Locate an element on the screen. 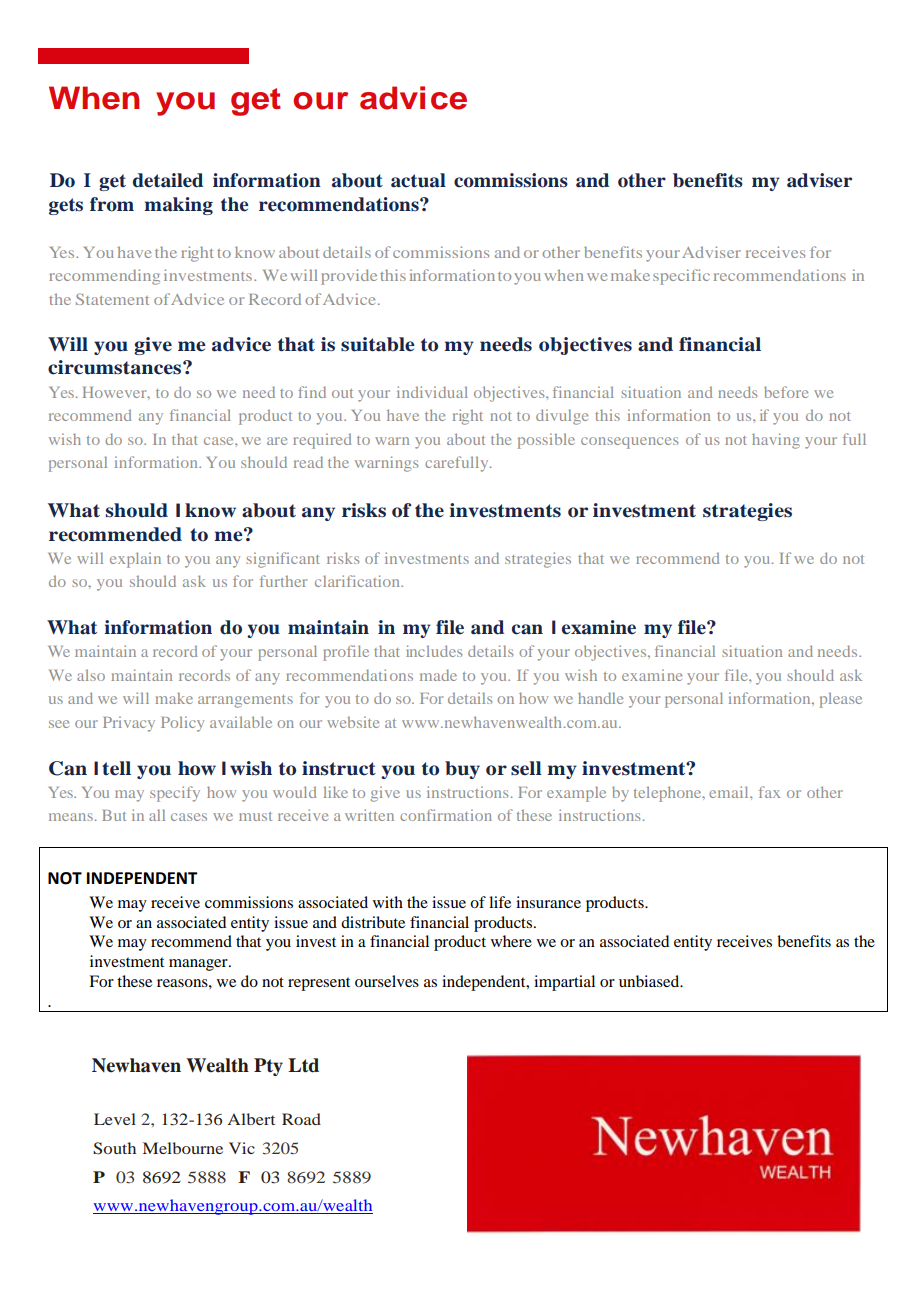 The image size is (924, 1308). please is located at coordinates (841, 700).
